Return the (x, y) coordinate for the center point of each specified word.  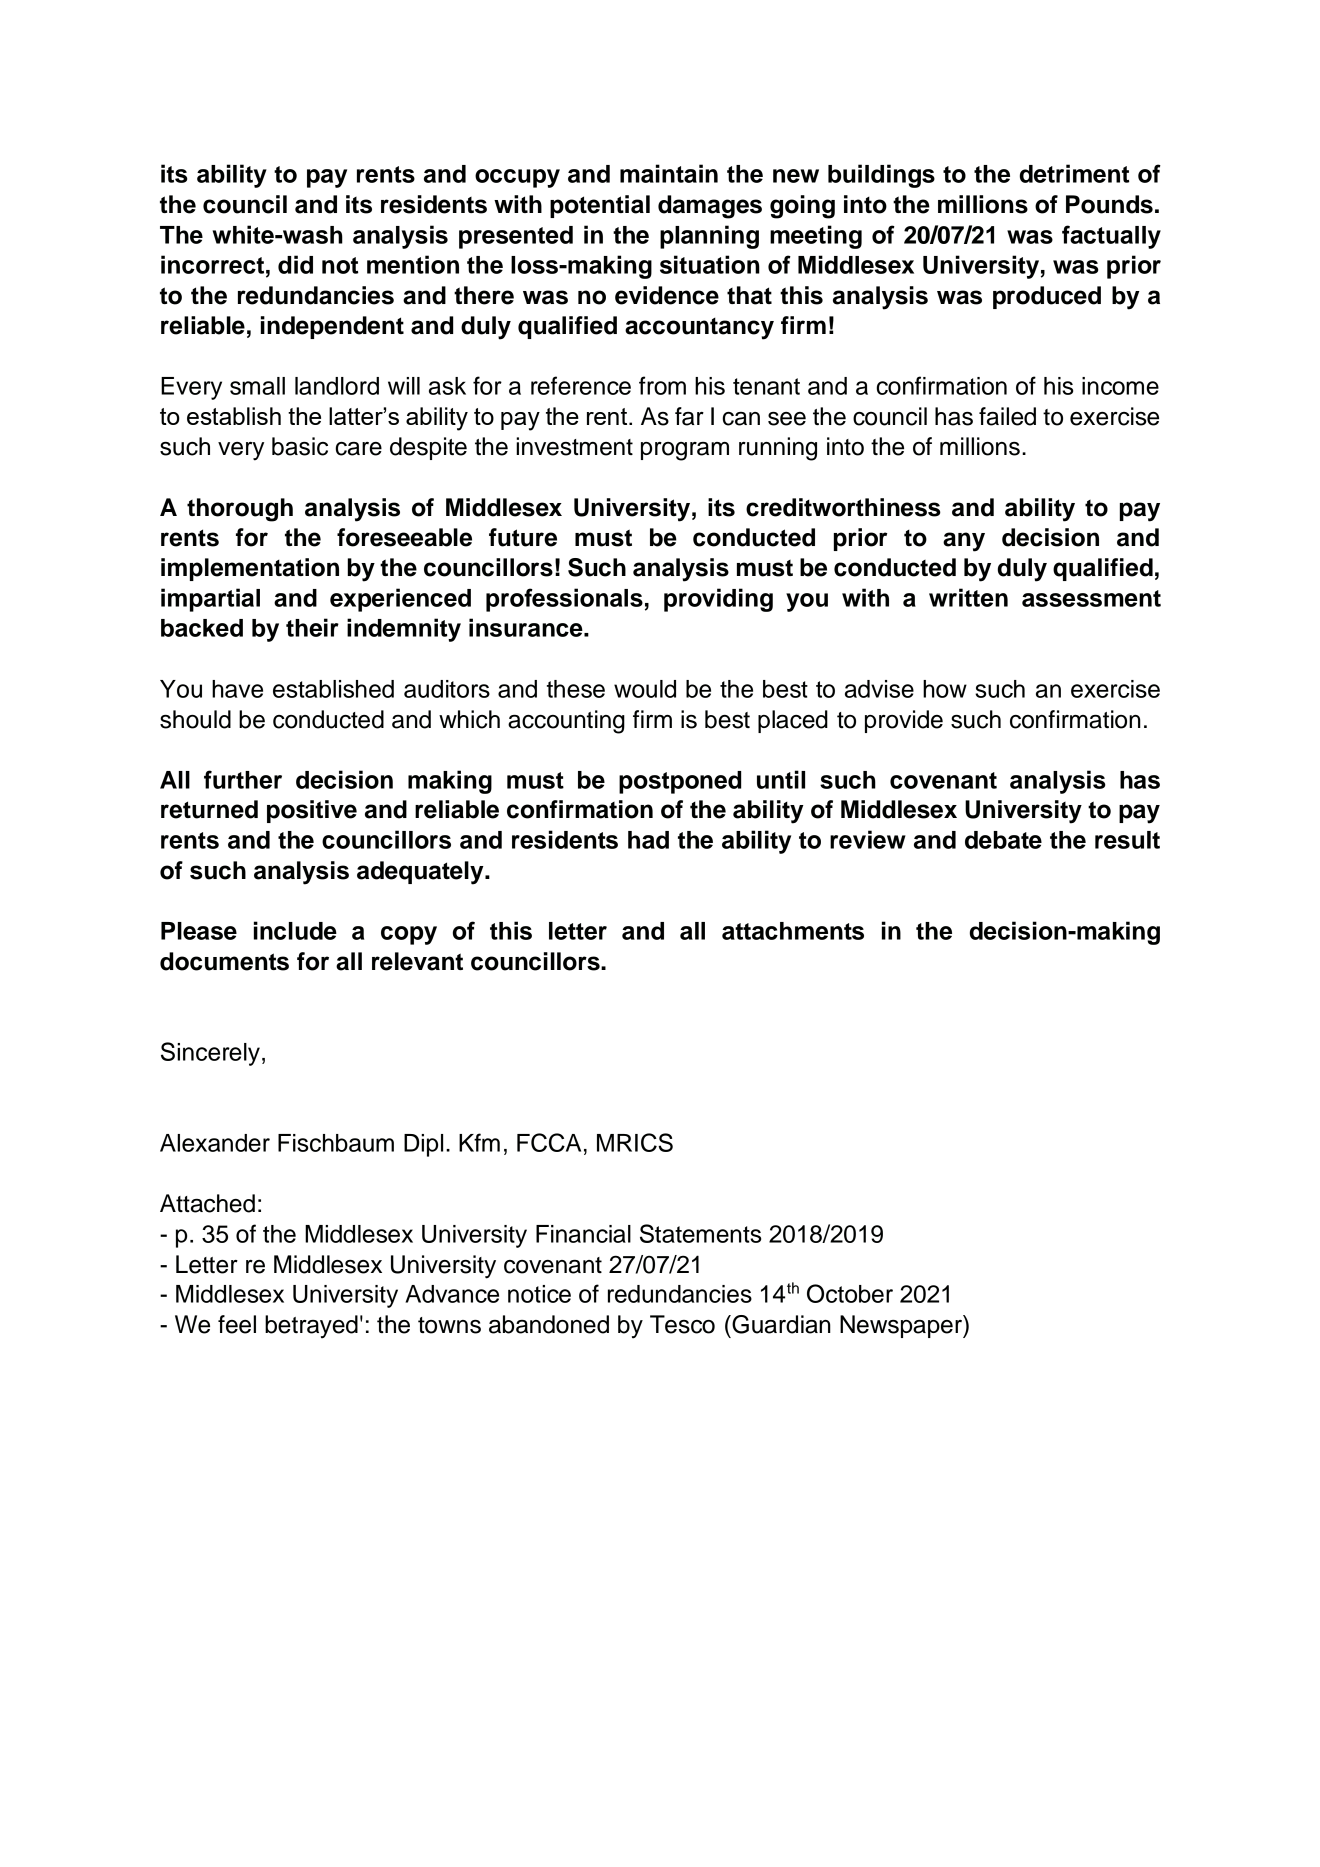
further (243, 779)
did (295, 264)
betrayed (311, 1327)
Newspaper (902, 1326)
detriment (1074, 173)
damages (710, 207)
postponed (680, 782)
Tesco (682, 1324)
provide (904, 721)
